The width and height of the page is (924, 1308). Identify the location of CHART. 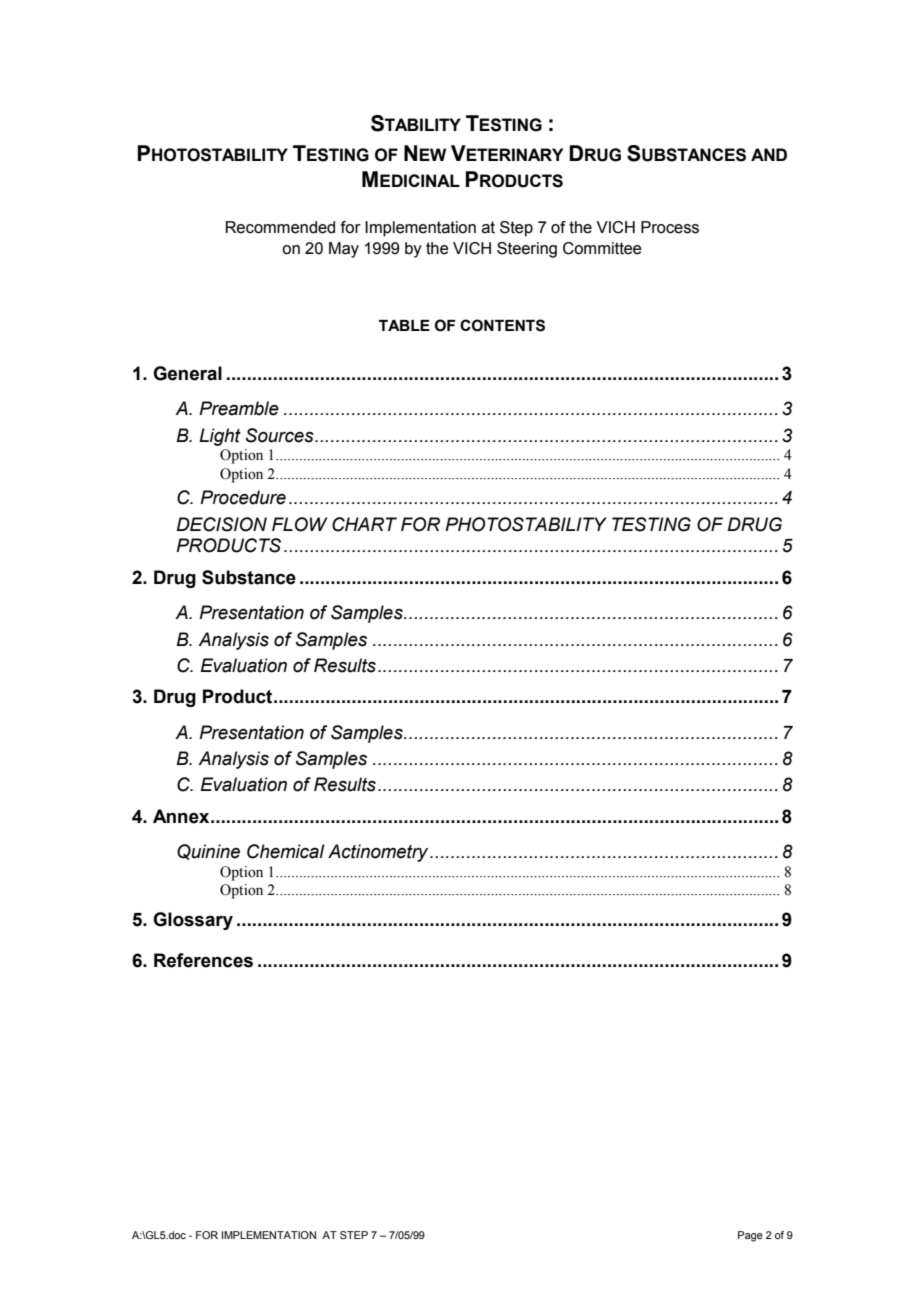
(364, 524).
